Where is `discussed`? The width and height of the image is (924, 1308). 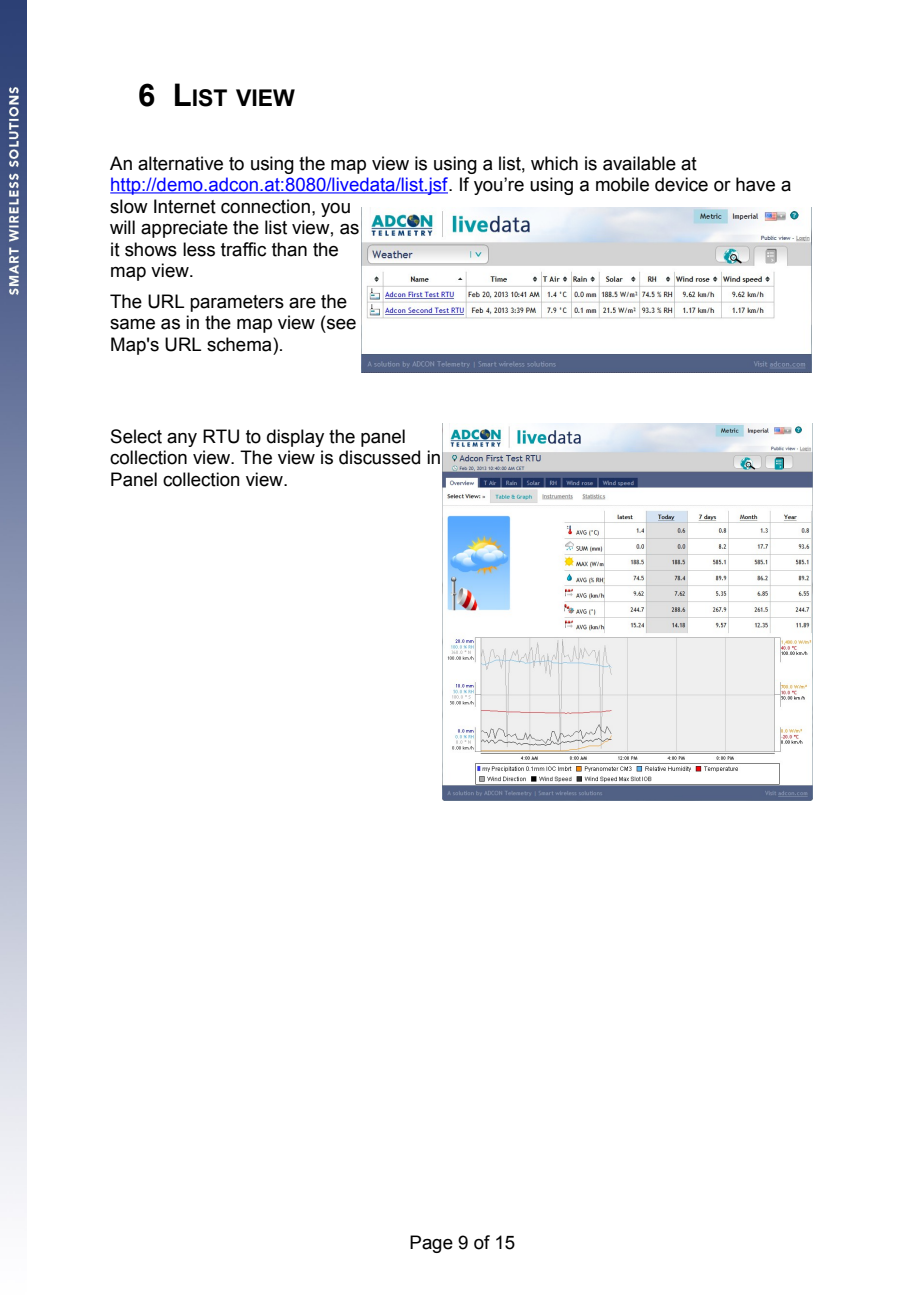 discussed is located at coordinates (379, 457).
